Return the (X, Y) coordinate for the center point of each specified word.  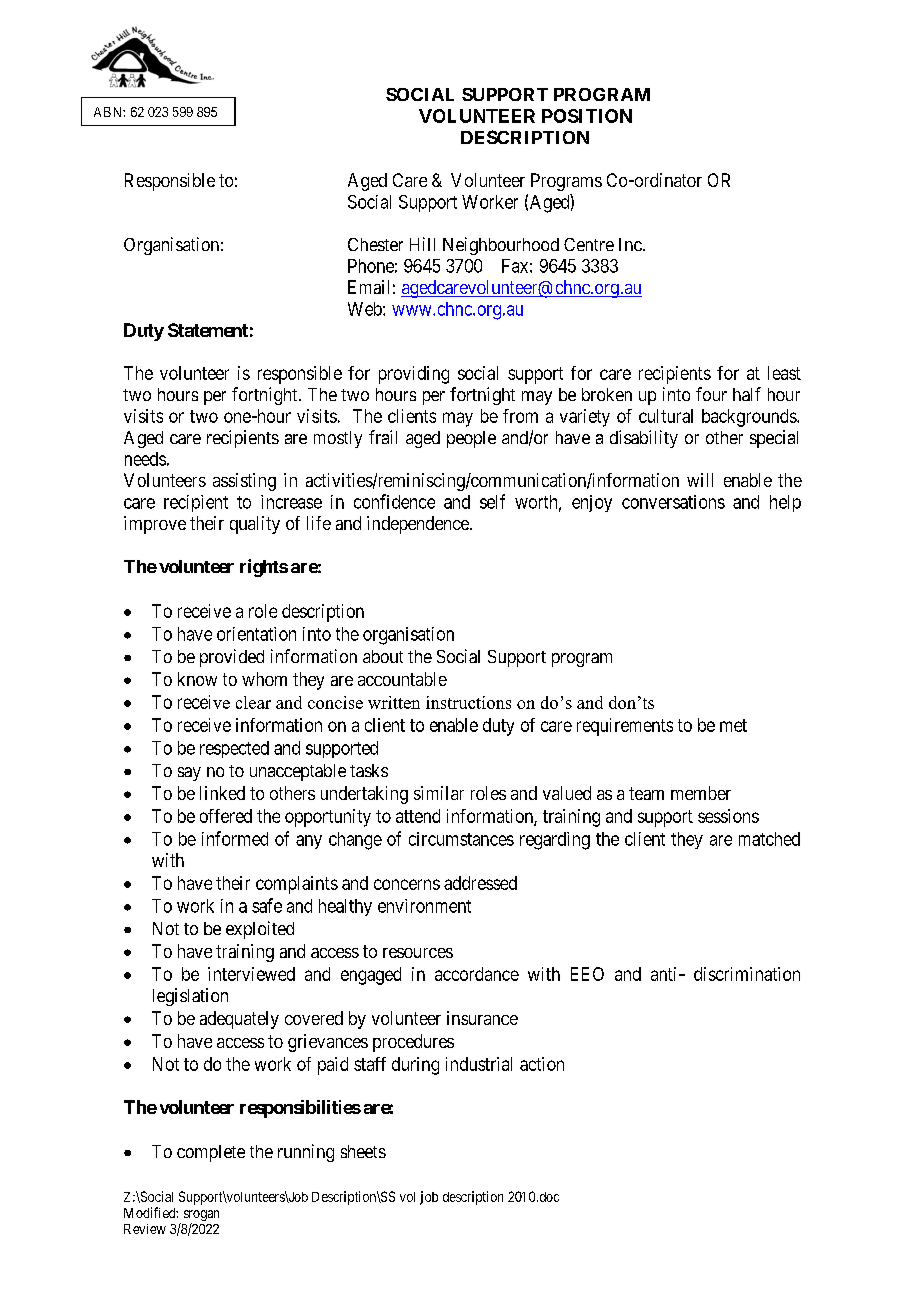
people (471, 439)
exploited (260, 930)
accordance (477, 974)
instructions (468, 702)
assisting (244, 482)
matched (769, 839)
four (711, 394)
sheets (363, 1151)
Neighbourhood (501, 246)
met (733, 725)
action (542, 1064)
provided (232, 658)
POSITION (587, 116)
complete (211, 1153)
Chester (375, 244)
